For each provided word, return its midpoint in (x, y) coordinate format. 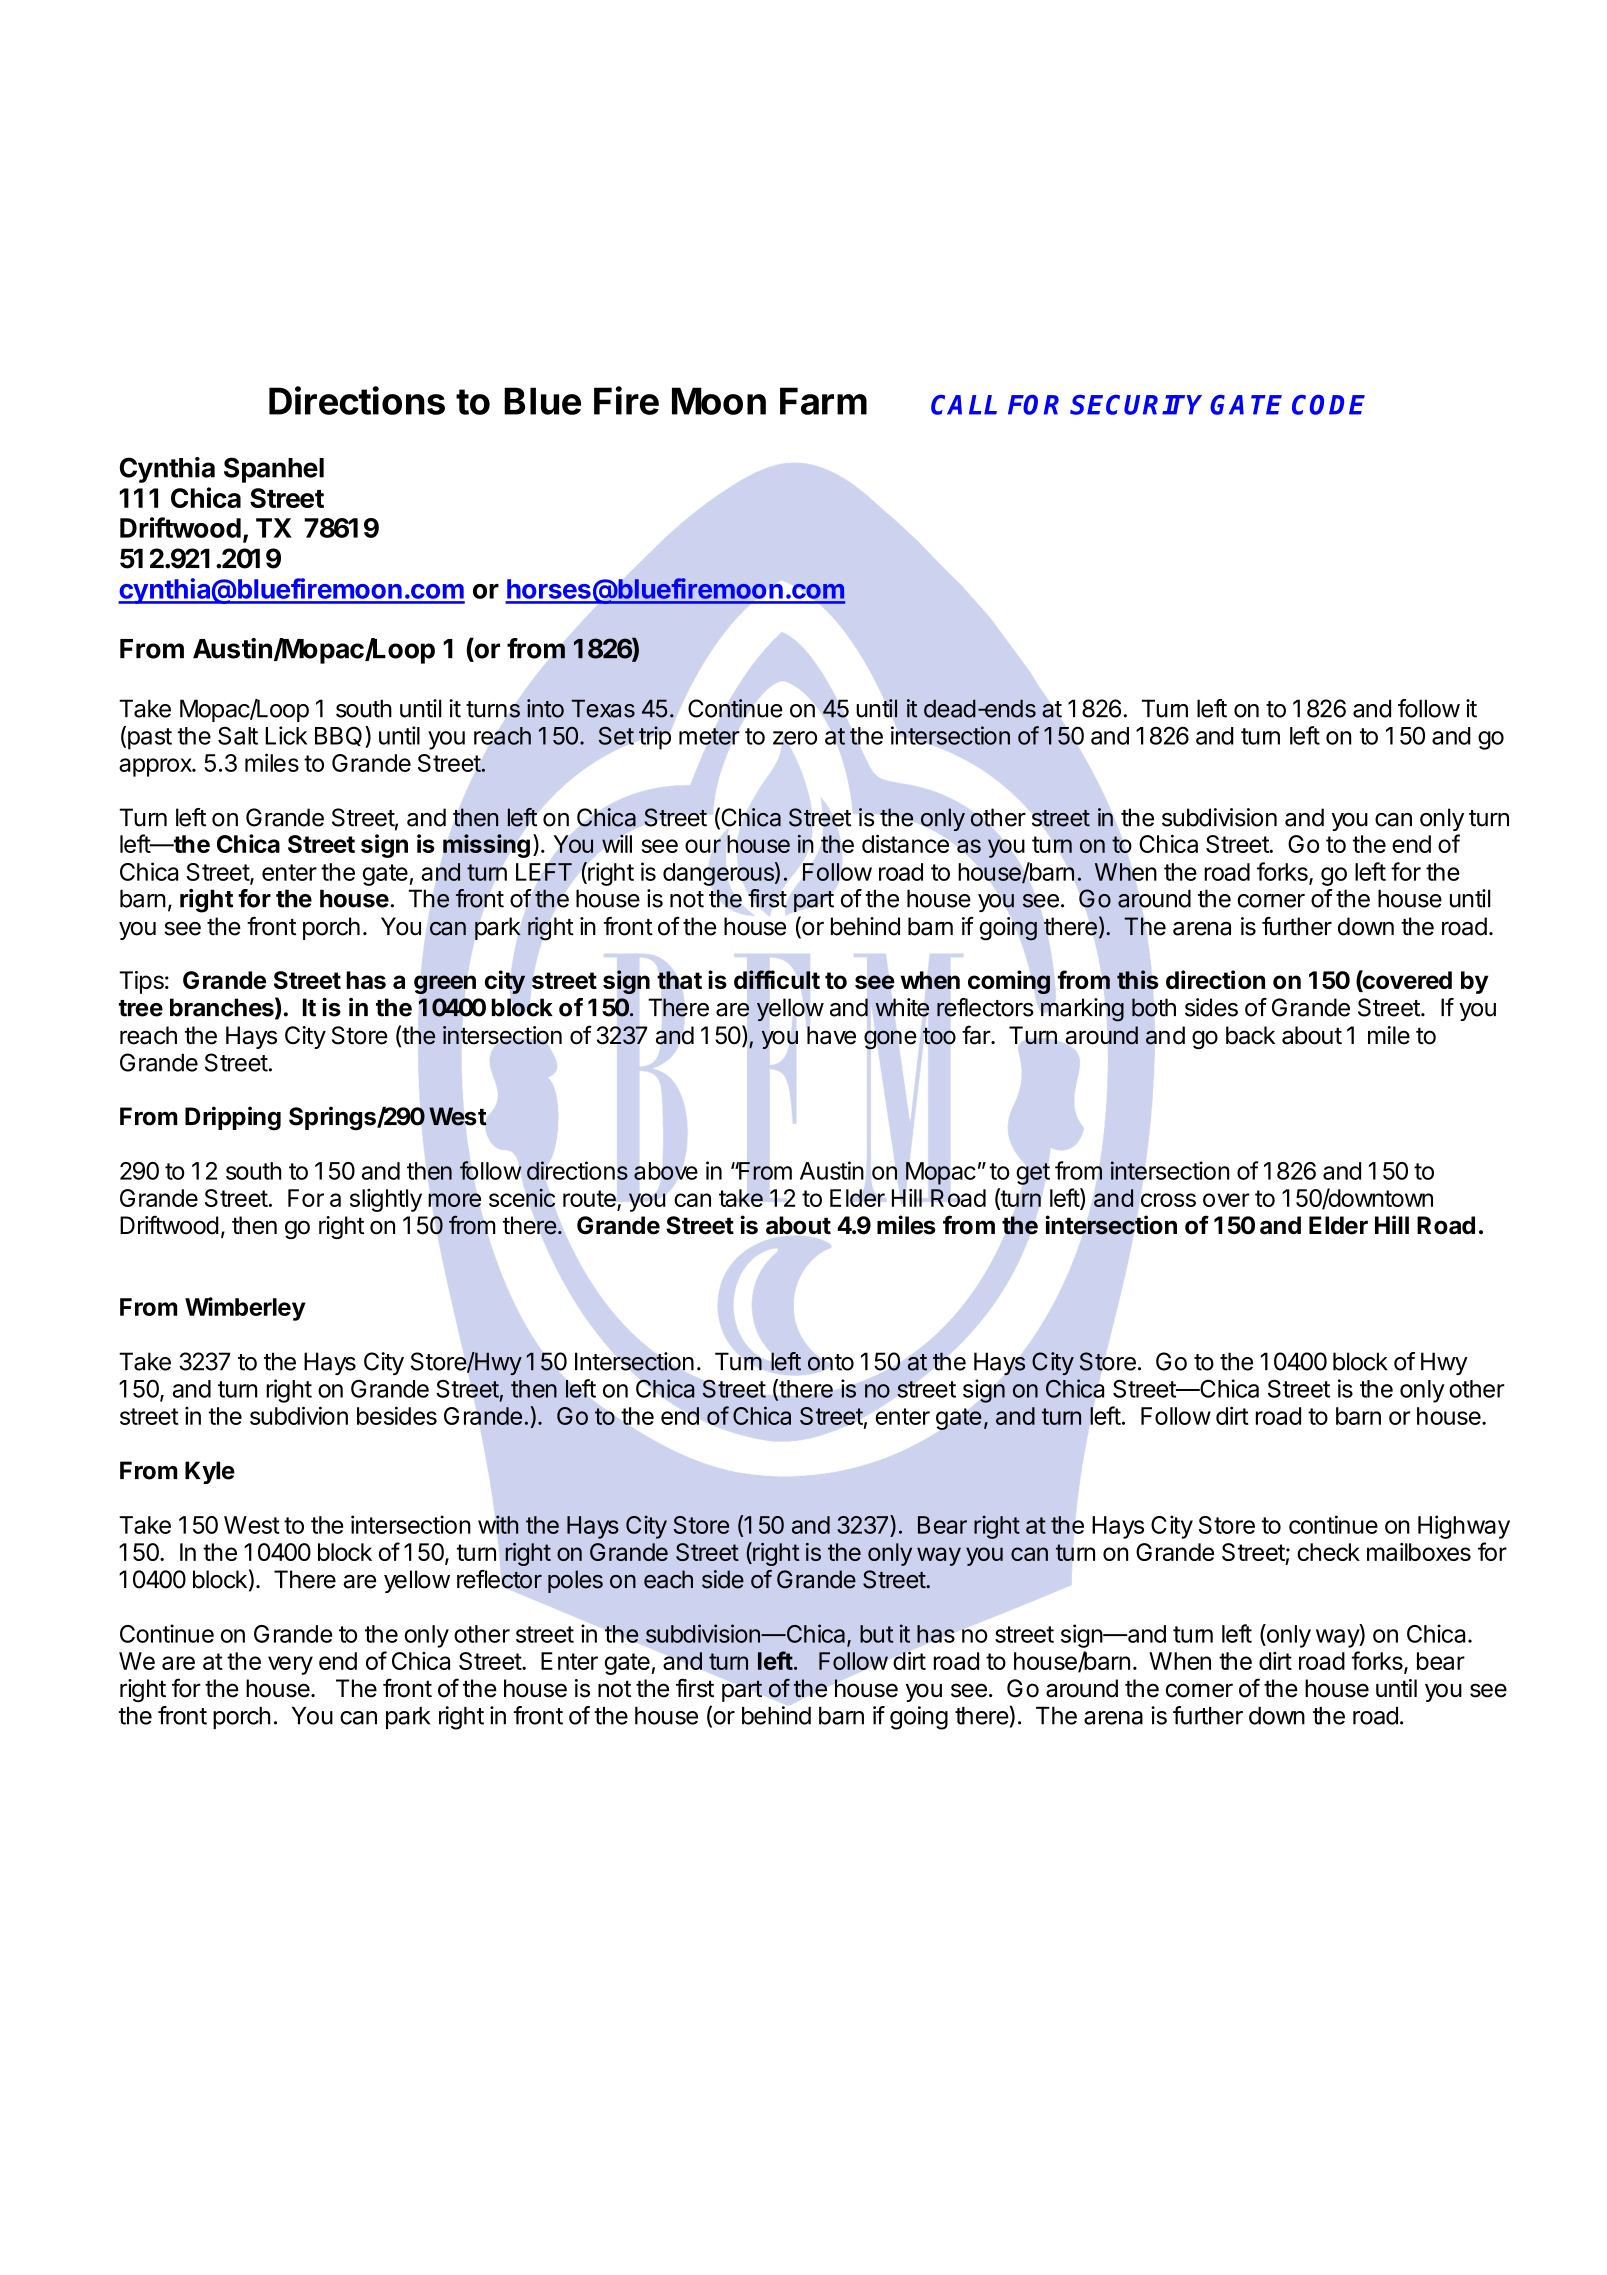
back (1250, 1035)
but (876, 1634)
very (290, 1665)
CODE (1328, 405)
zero (795, 738)
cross (1168, 1200)
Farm (823, 401)
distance (905, 843)
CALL (964, 405)
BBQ (338, 736)
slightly (386, 1200)
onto (831, 1362)
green (445, 984)
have (831, 1035)
